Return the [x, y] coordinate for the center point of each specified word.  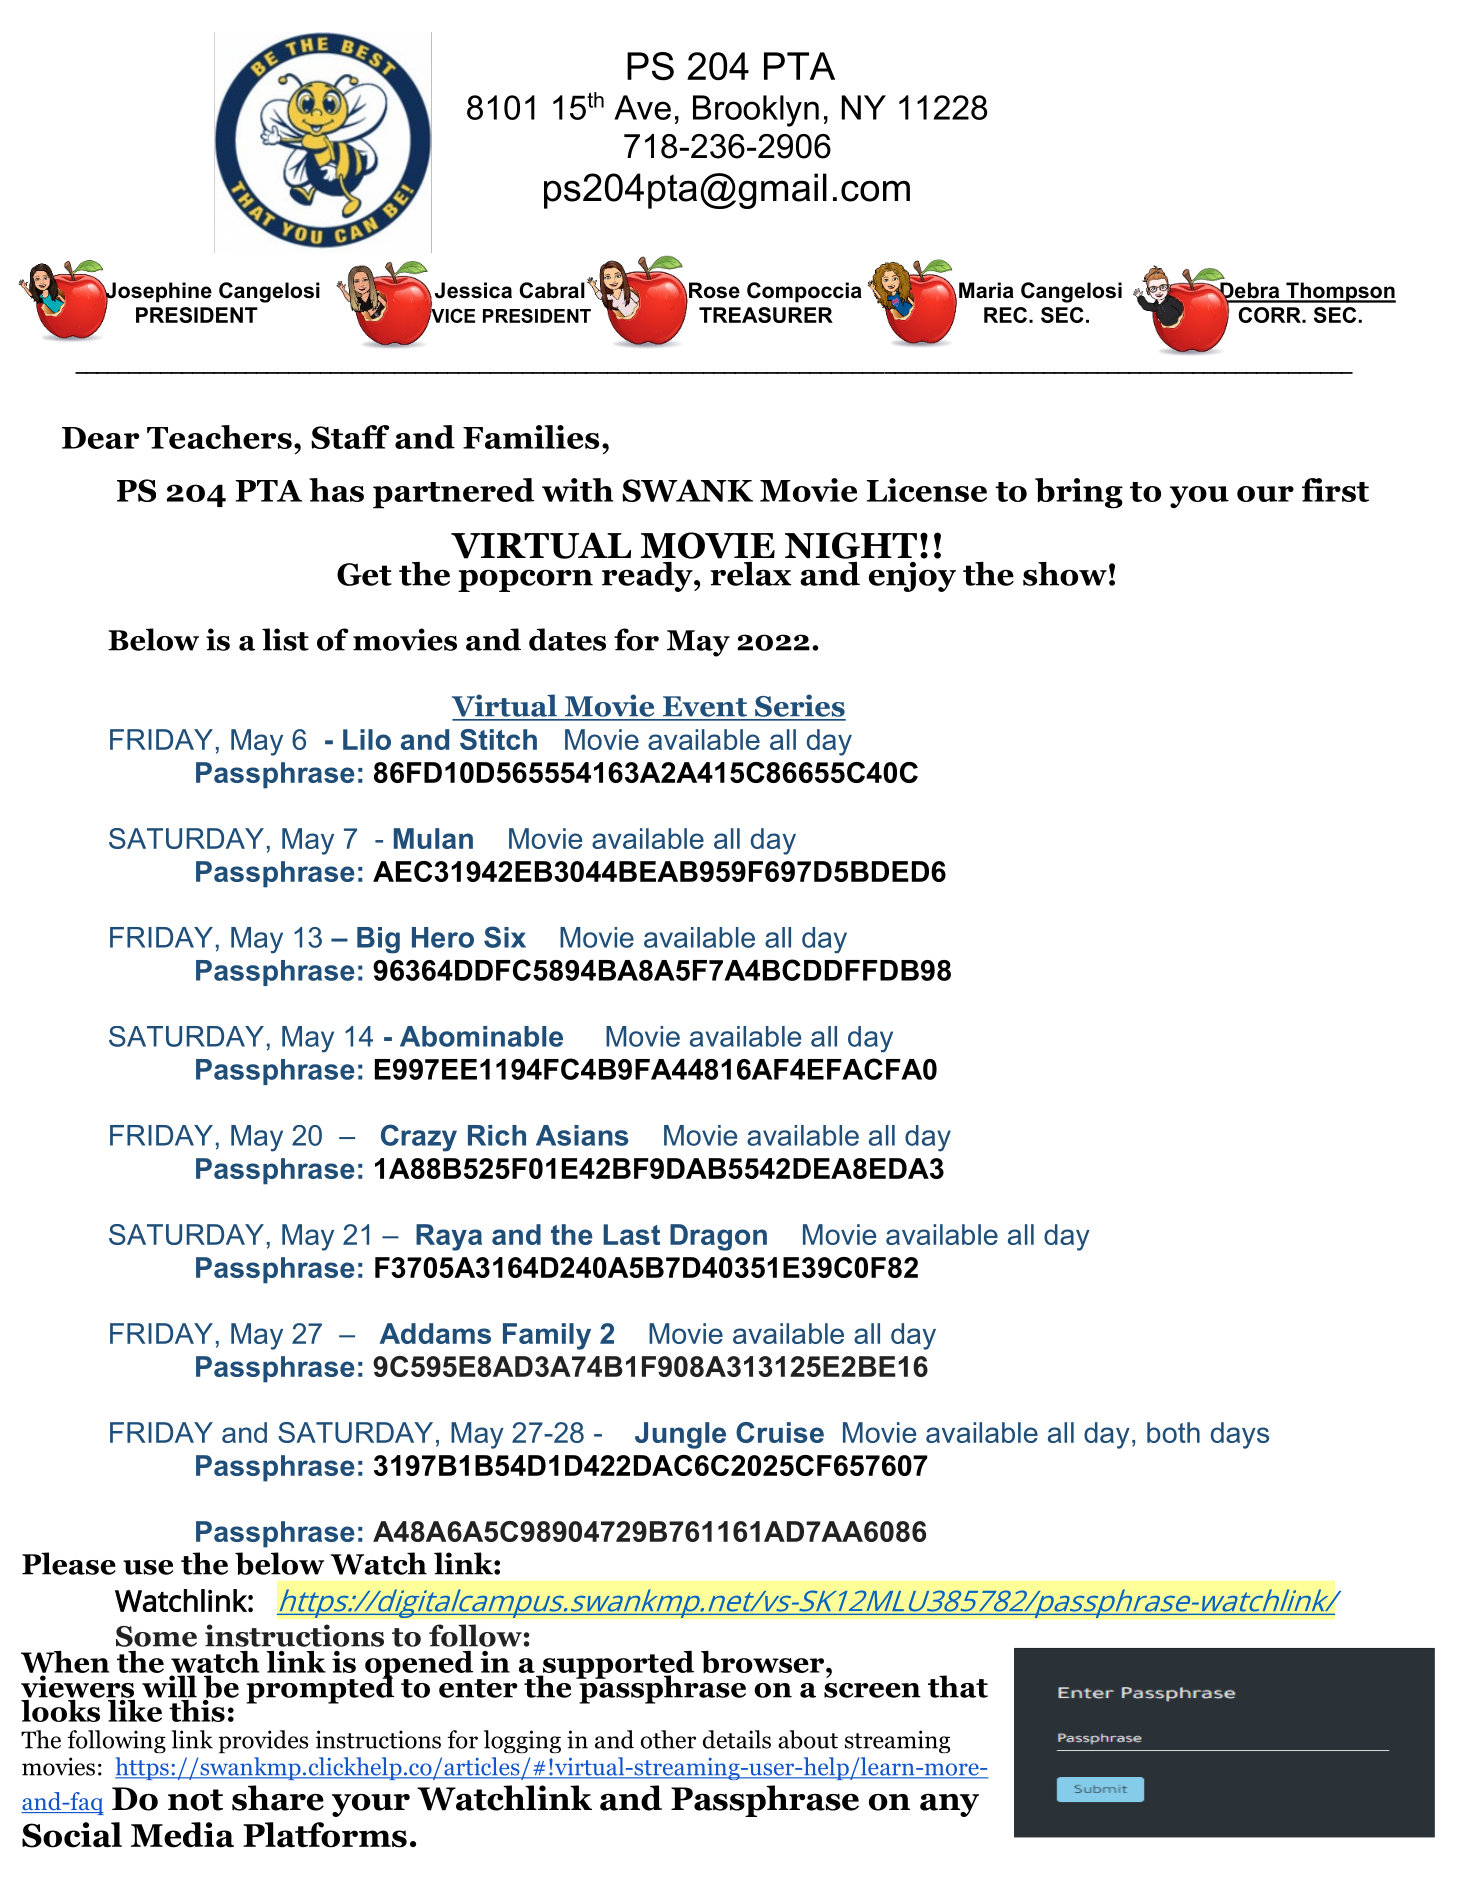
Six [505, 937]
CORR [1270, 315]
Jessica [473, 290]
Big [378, 940]
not [195, 1800]
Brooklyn [756, 111]
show [1065, 574]
